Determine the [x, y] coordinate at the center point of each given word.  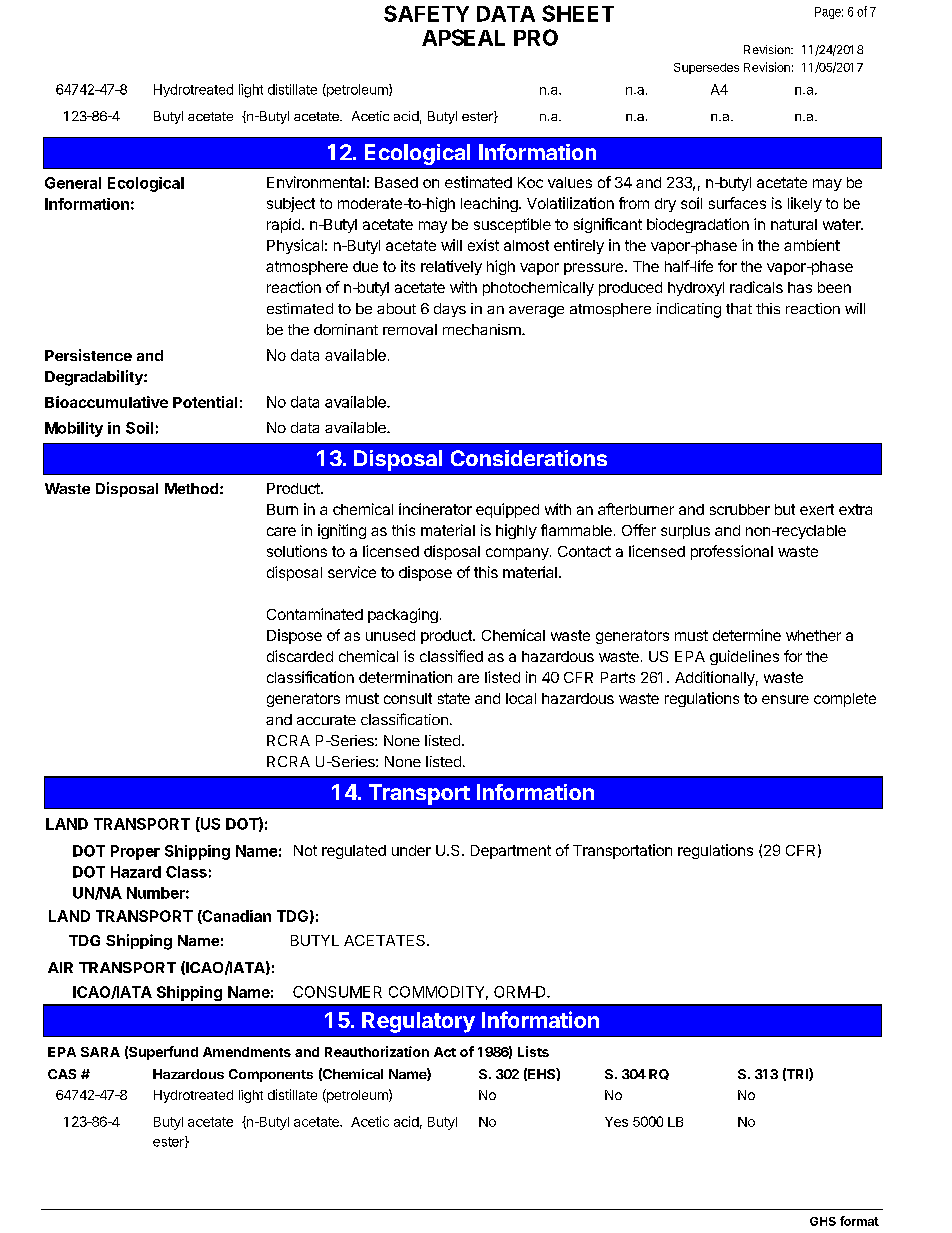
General [73, 183]
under [411, 850]
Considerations [529, 458]
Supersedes [706, 68]
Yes [616, 1122]
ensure [785, 699]
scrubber [740, 509]
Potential [205, 402]
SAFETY [426, 13]
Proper [135, 852]
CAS [62, 1074]
